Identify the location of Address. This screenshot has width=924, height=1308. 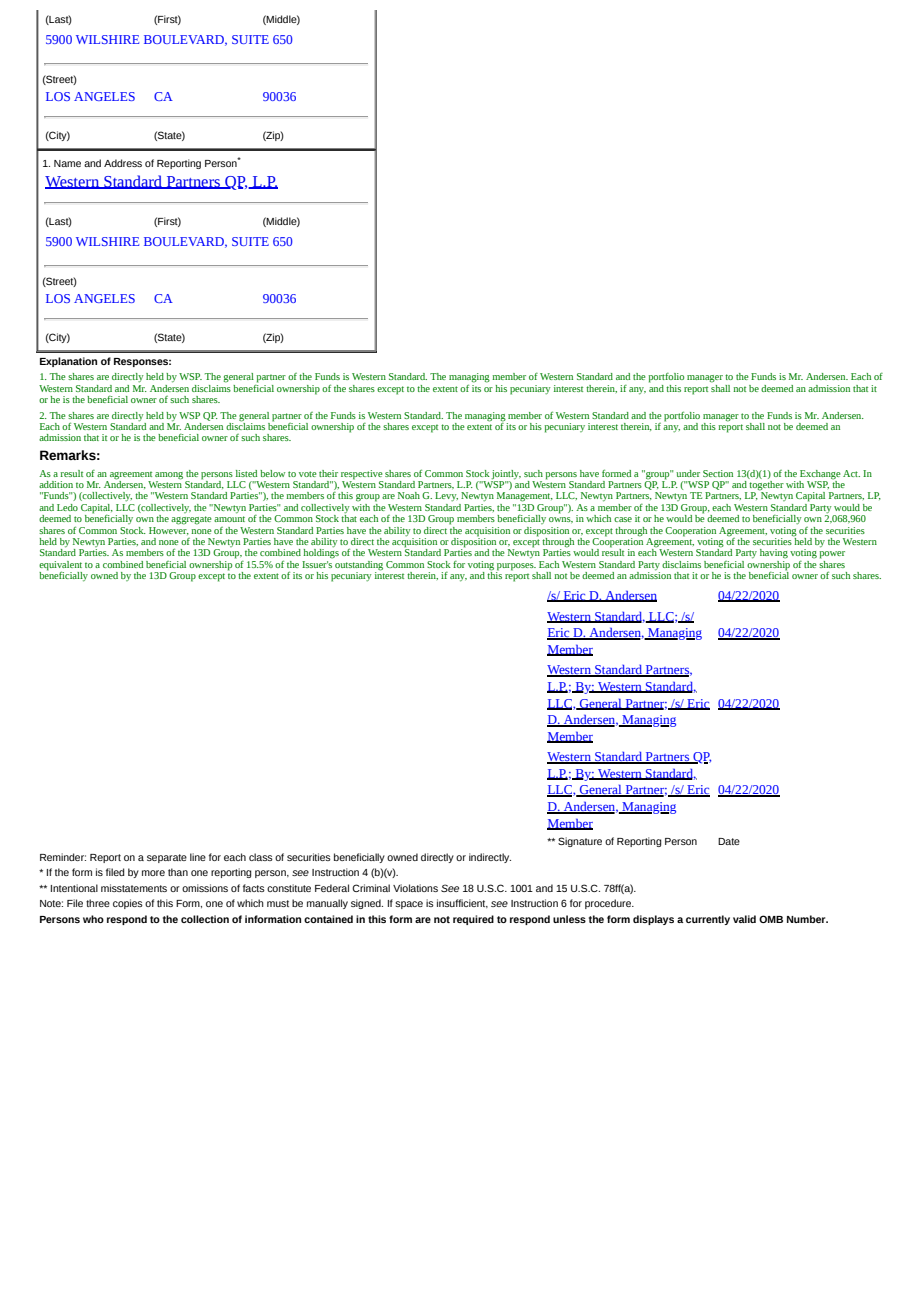
(123, 163).
